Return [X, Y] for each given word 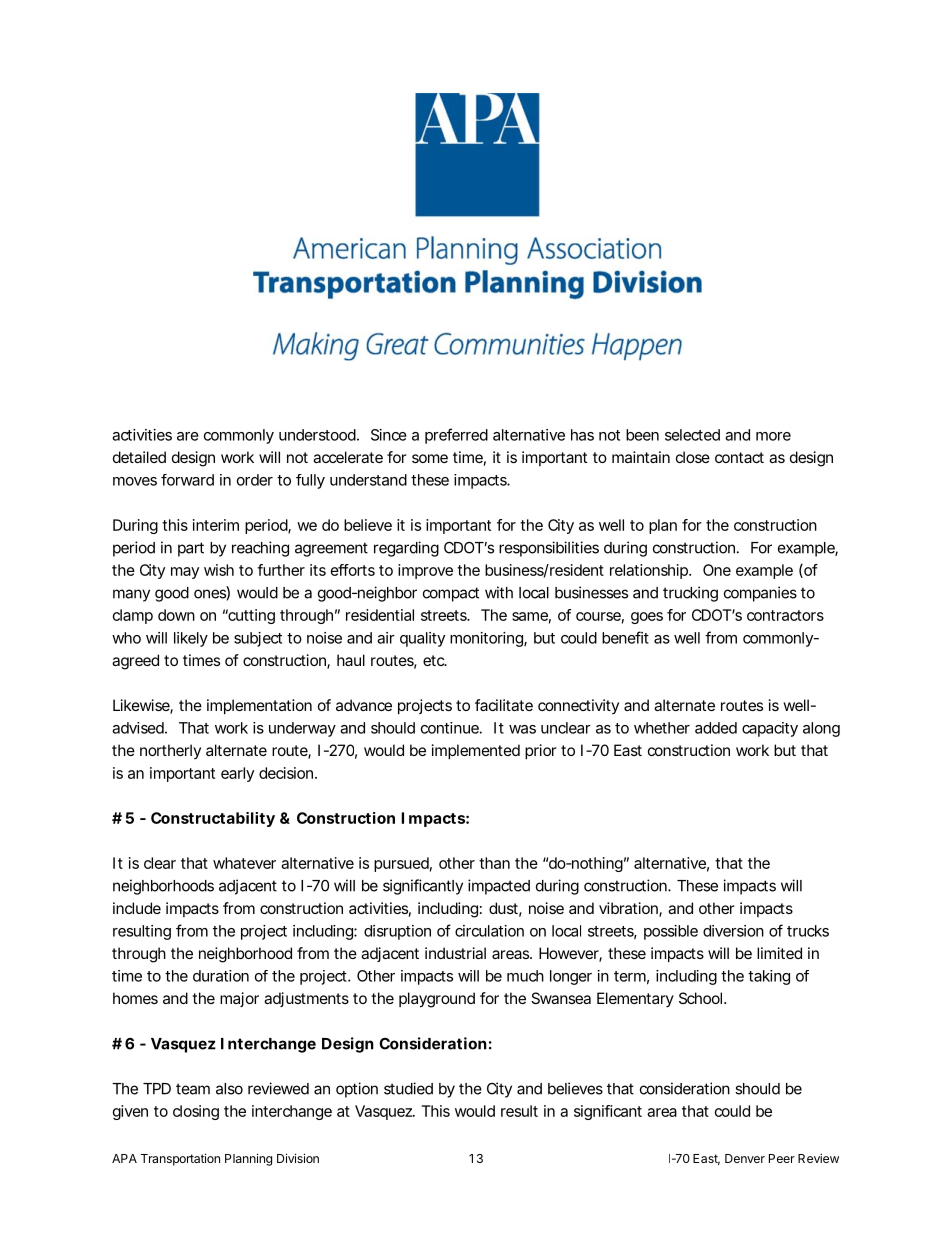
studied [408, 1088]
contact [739, 457]
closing [196, 1112]
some [430, 458]
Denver [745, 1158]
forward [187, 480]
